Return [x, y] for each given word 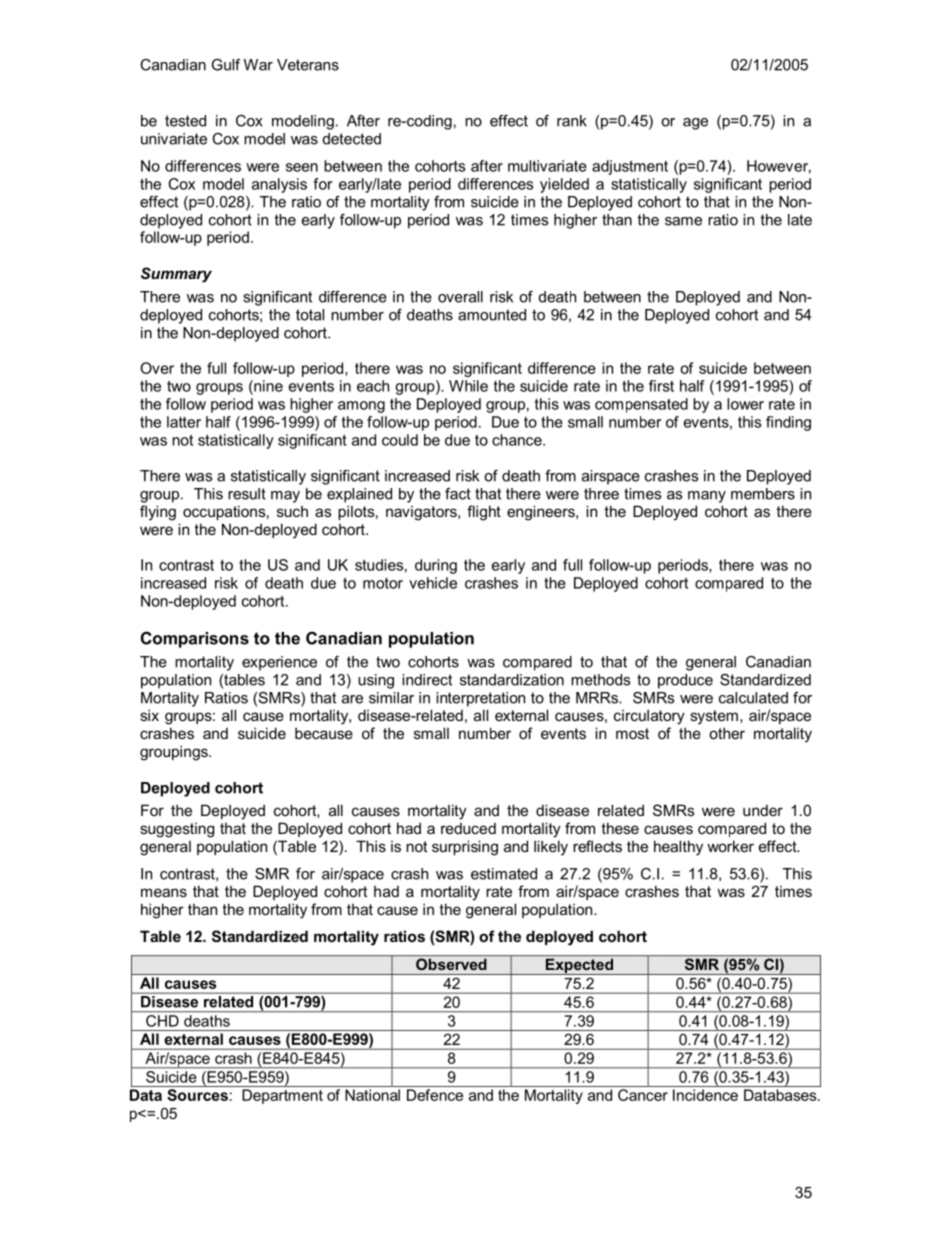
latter [184, 422]
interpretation [480, 699]
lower [745, 404]
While [468, 386]
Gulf [226, 65]
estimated [504, 874]
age [695, 124]
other [727, 733]
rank [572, 121]
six [149, 715]
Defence [435, 1095]
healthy [678, 848]
